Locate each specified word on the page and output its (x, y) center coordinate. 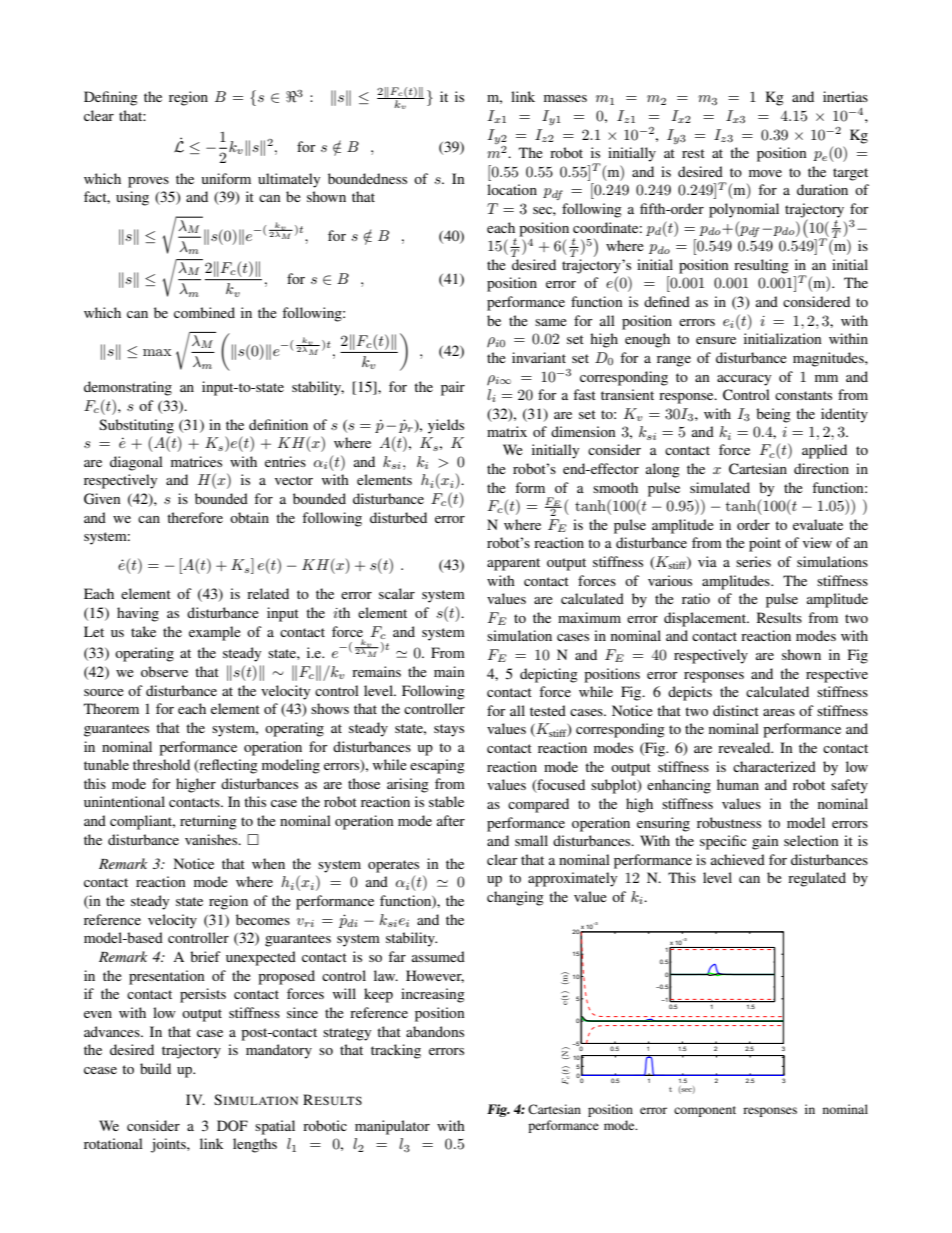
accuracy (744, 380)
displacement (706, 619)
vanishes (212, 839)
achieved (738, 859)
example (215, 633)
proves (148, 182)
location (512, 189)
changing (515, 898)
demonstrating (128, 388)
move (765, 173)
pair (453, 388)
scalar (397, 593)
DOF (232, 1126)
